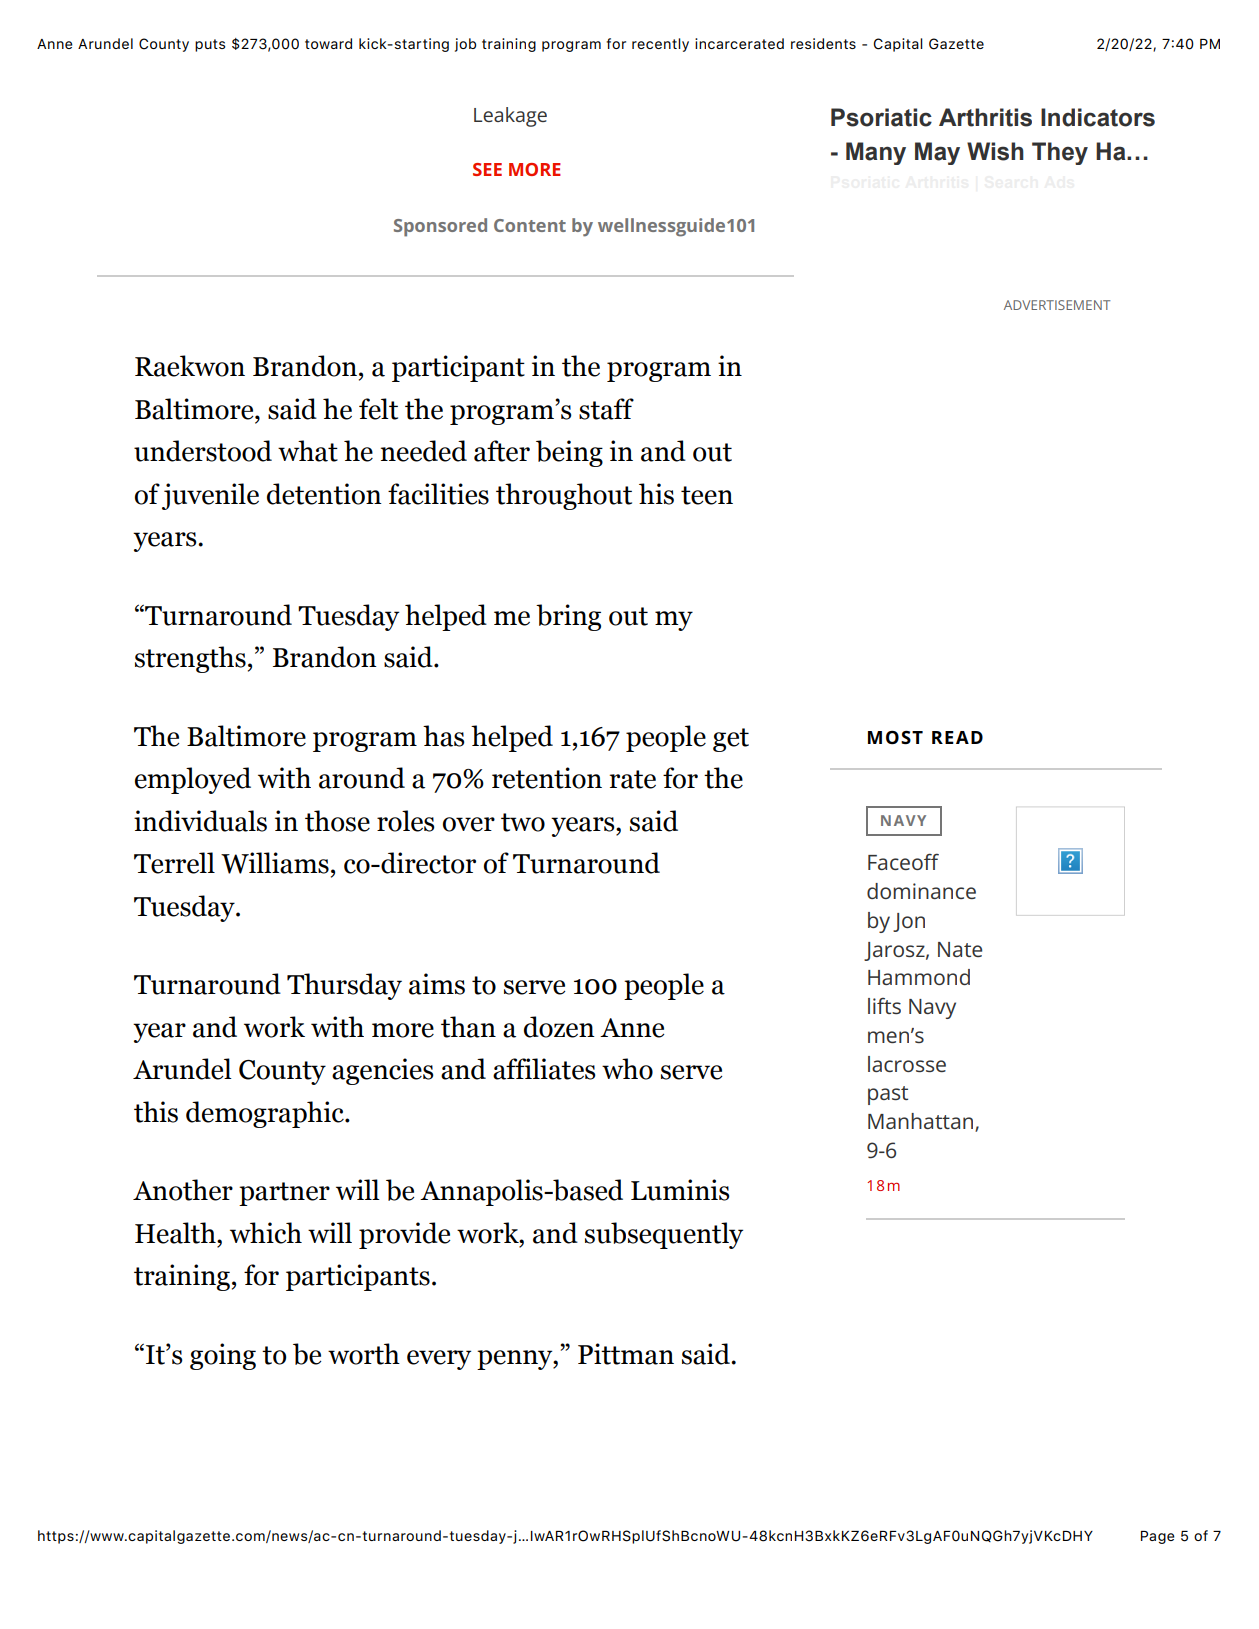 The height and width of the screenshot is (1629, 1259). Describe the element at coordinates (1158, 1537) in the screenshot. I see `Page` at that location.
